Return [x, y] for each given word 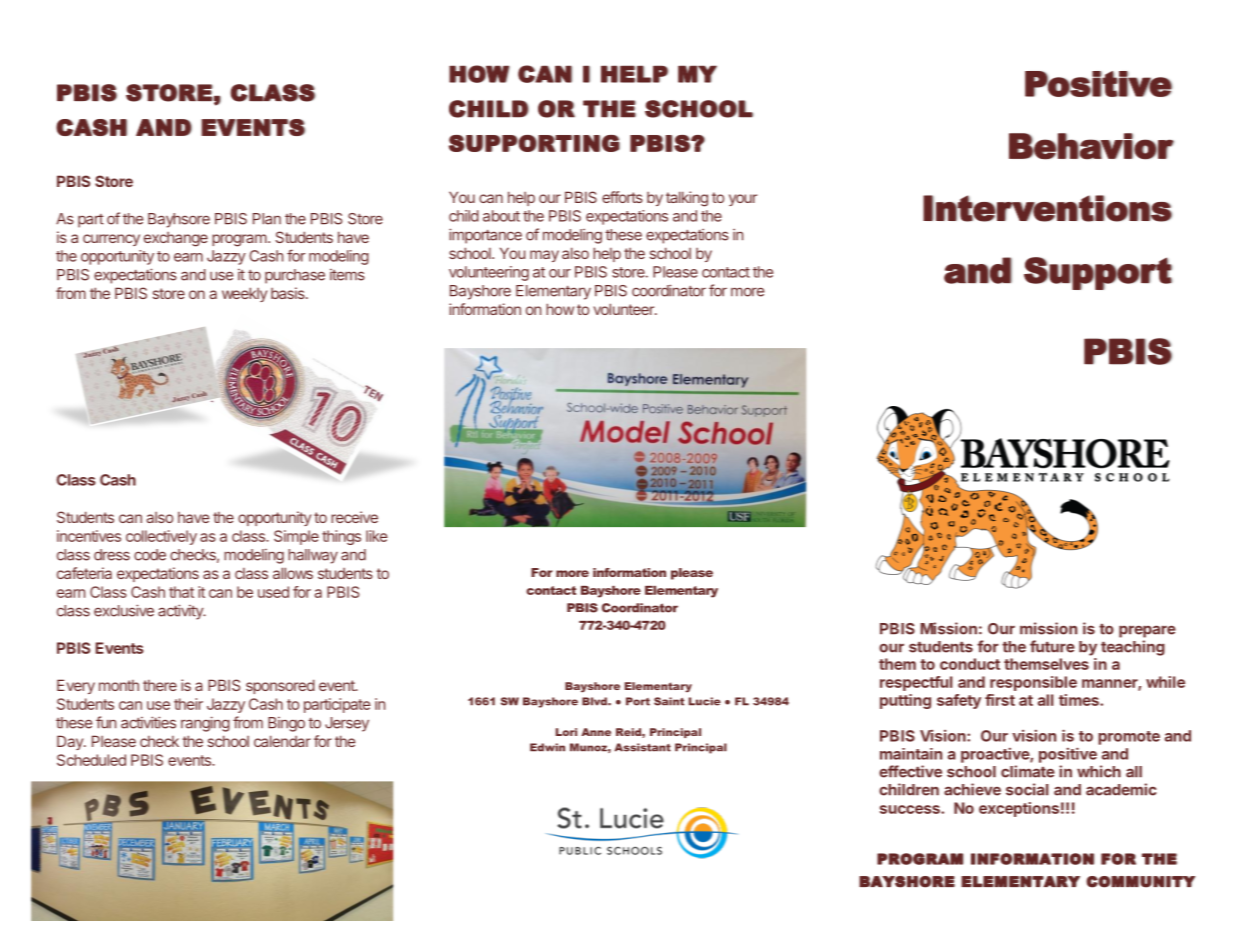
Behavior [1091, 146]
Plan [267, 219]
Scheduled [91, 760]
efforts [622, 197]
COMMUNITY [1140, 882]
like [377, 536]
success [911, 809]
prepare [1147, 631]
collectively [161, 537]
